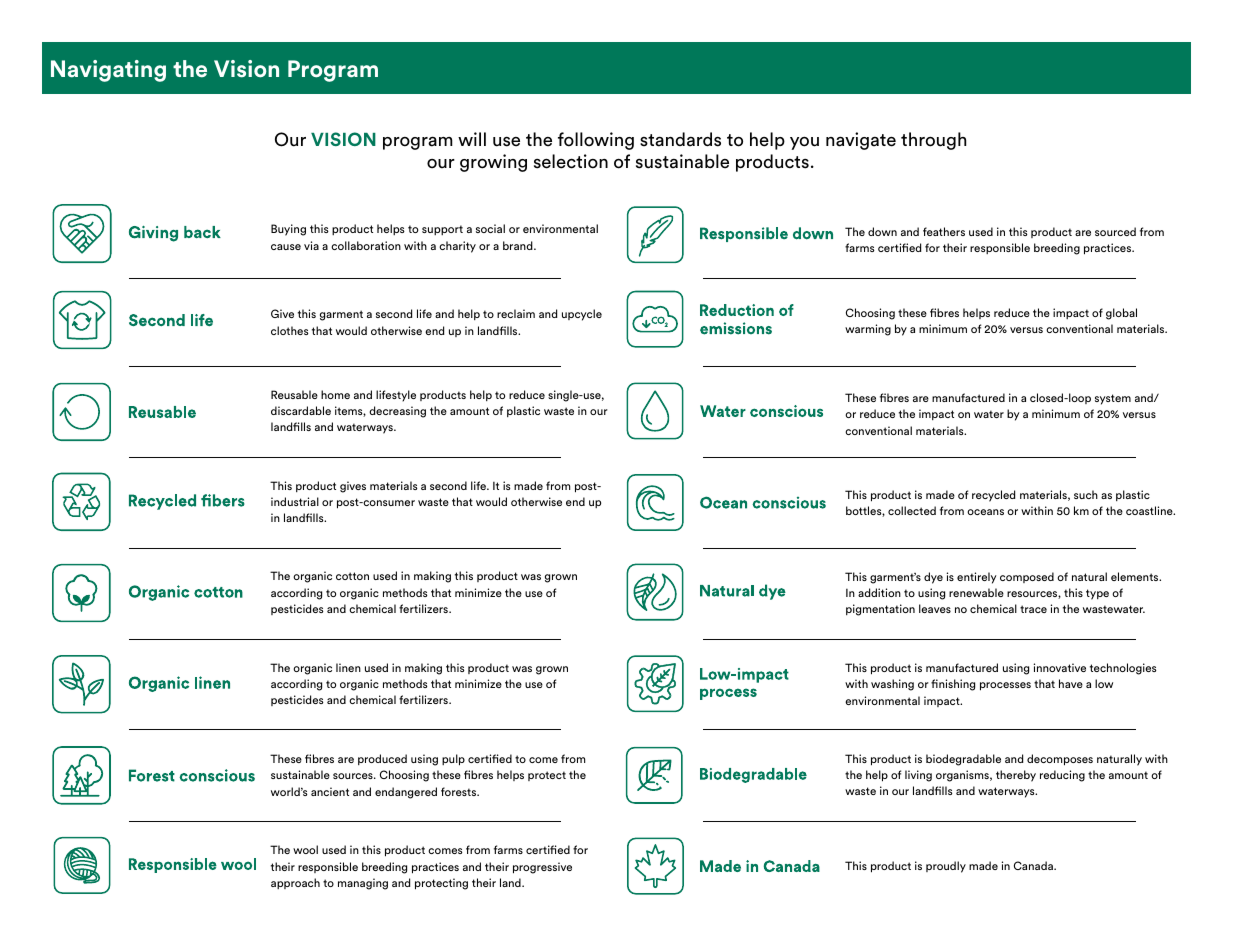 The height and width of the document is (952, 1233). Describe the element at coordinates (582, 315) in the document. I see `upcycle` at that location.
